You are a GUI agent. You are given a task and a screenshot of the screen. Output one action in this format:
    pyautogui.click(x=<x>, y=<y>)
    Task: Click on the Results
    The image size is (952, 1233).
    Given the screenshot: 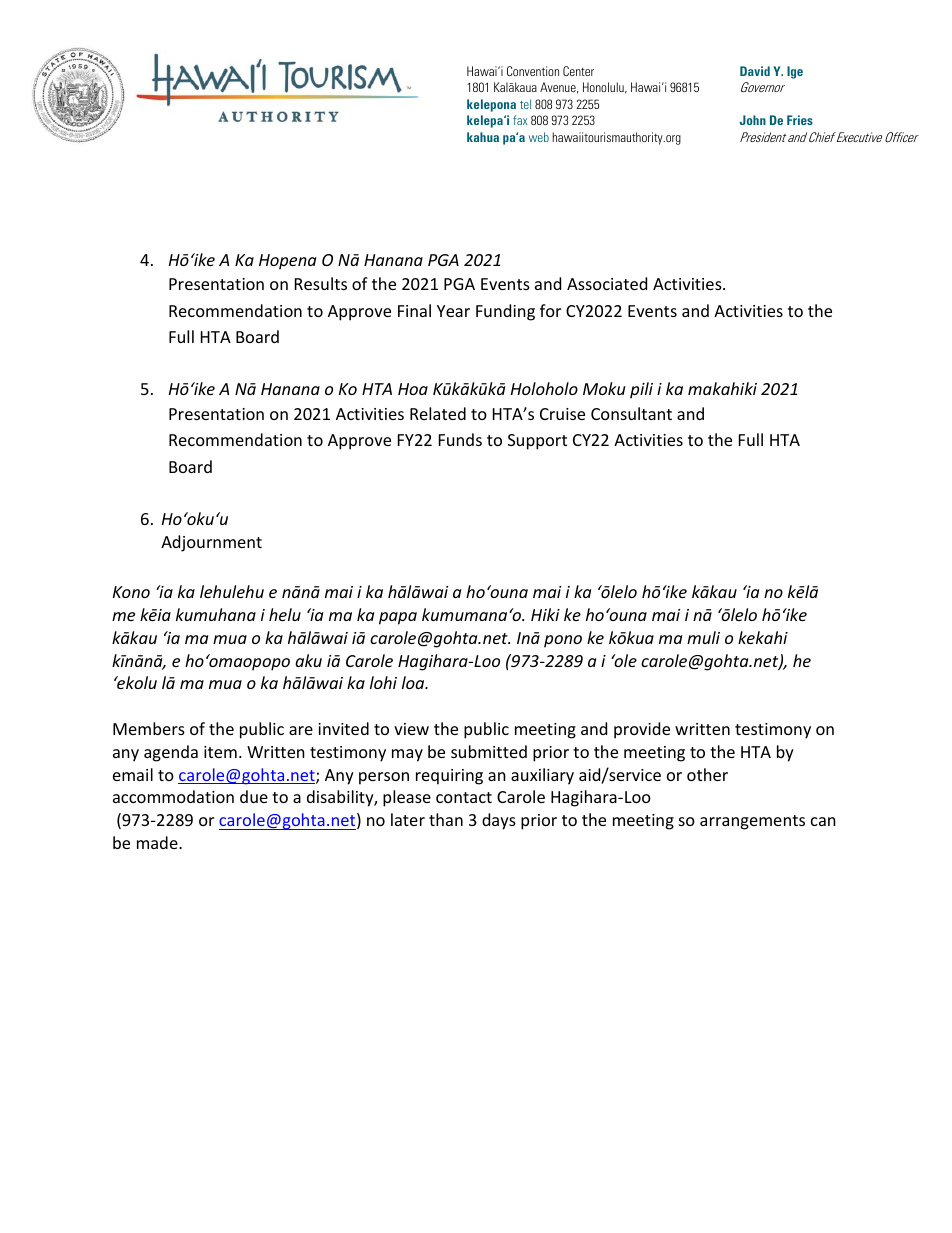 What is the action you would take?
    pyautogui.click(x=321, y=283)
